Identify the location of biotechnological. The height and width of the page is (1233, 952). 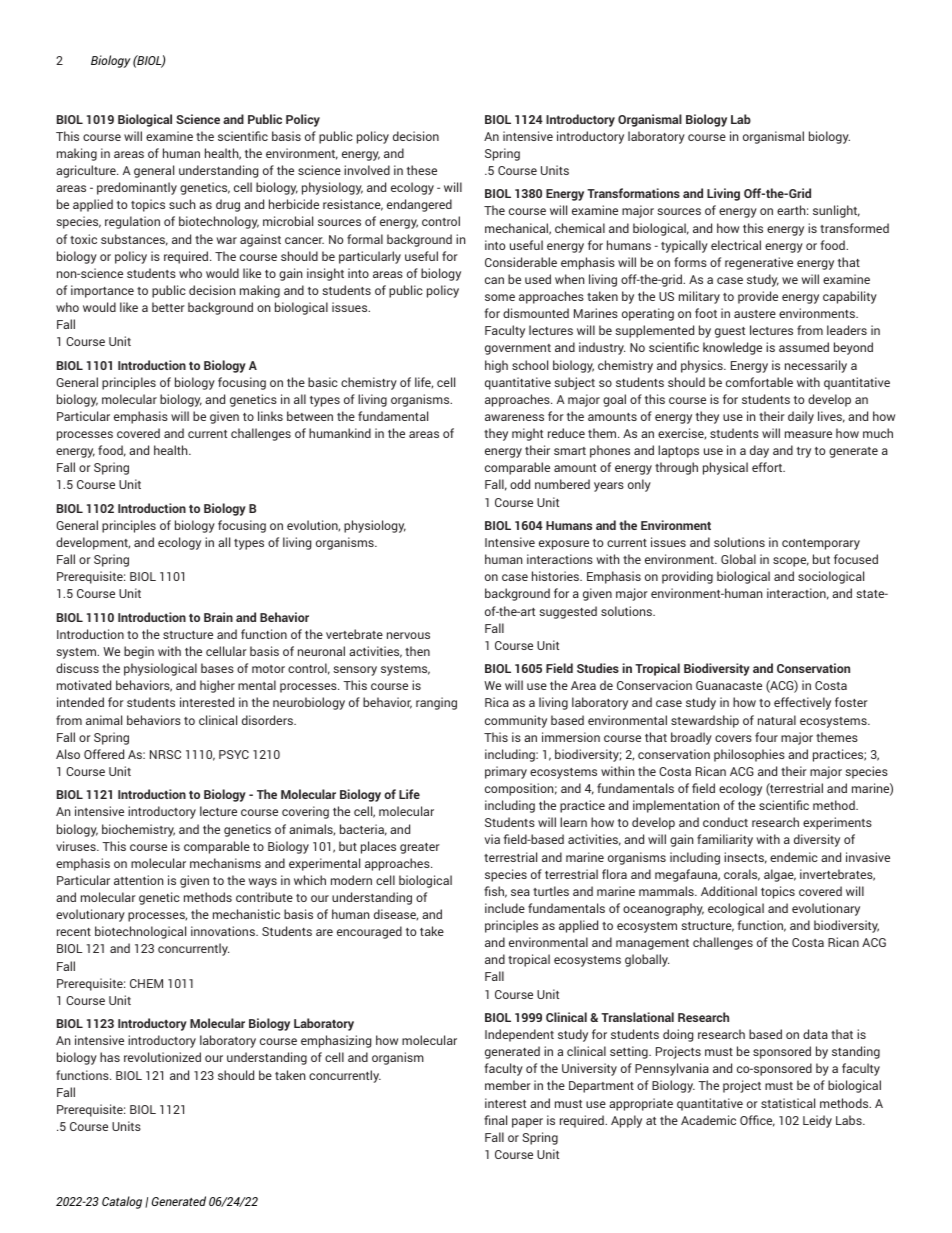
(140, 932).
